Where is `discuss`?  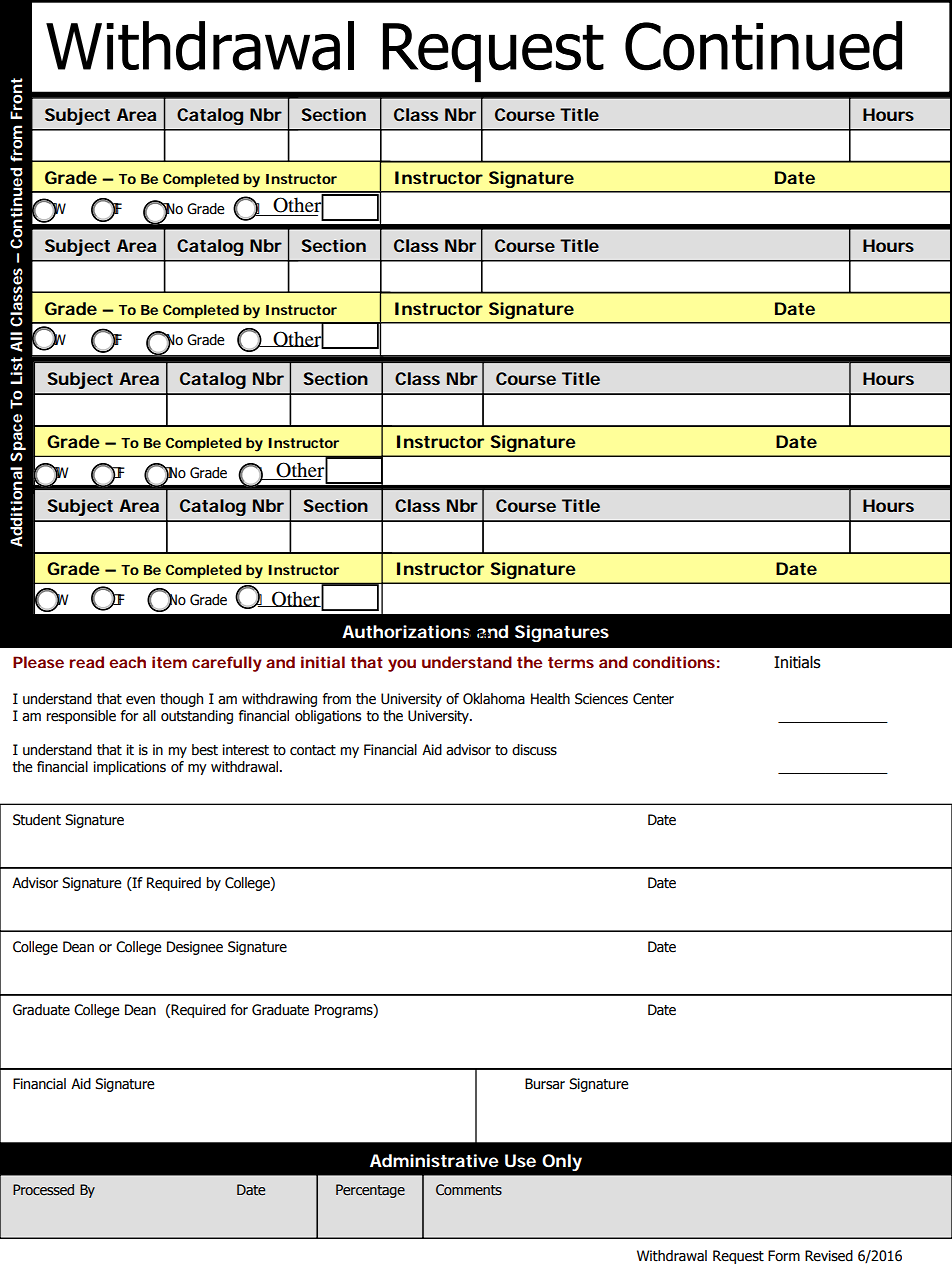 discuss is located at coordinates (534, 750).
